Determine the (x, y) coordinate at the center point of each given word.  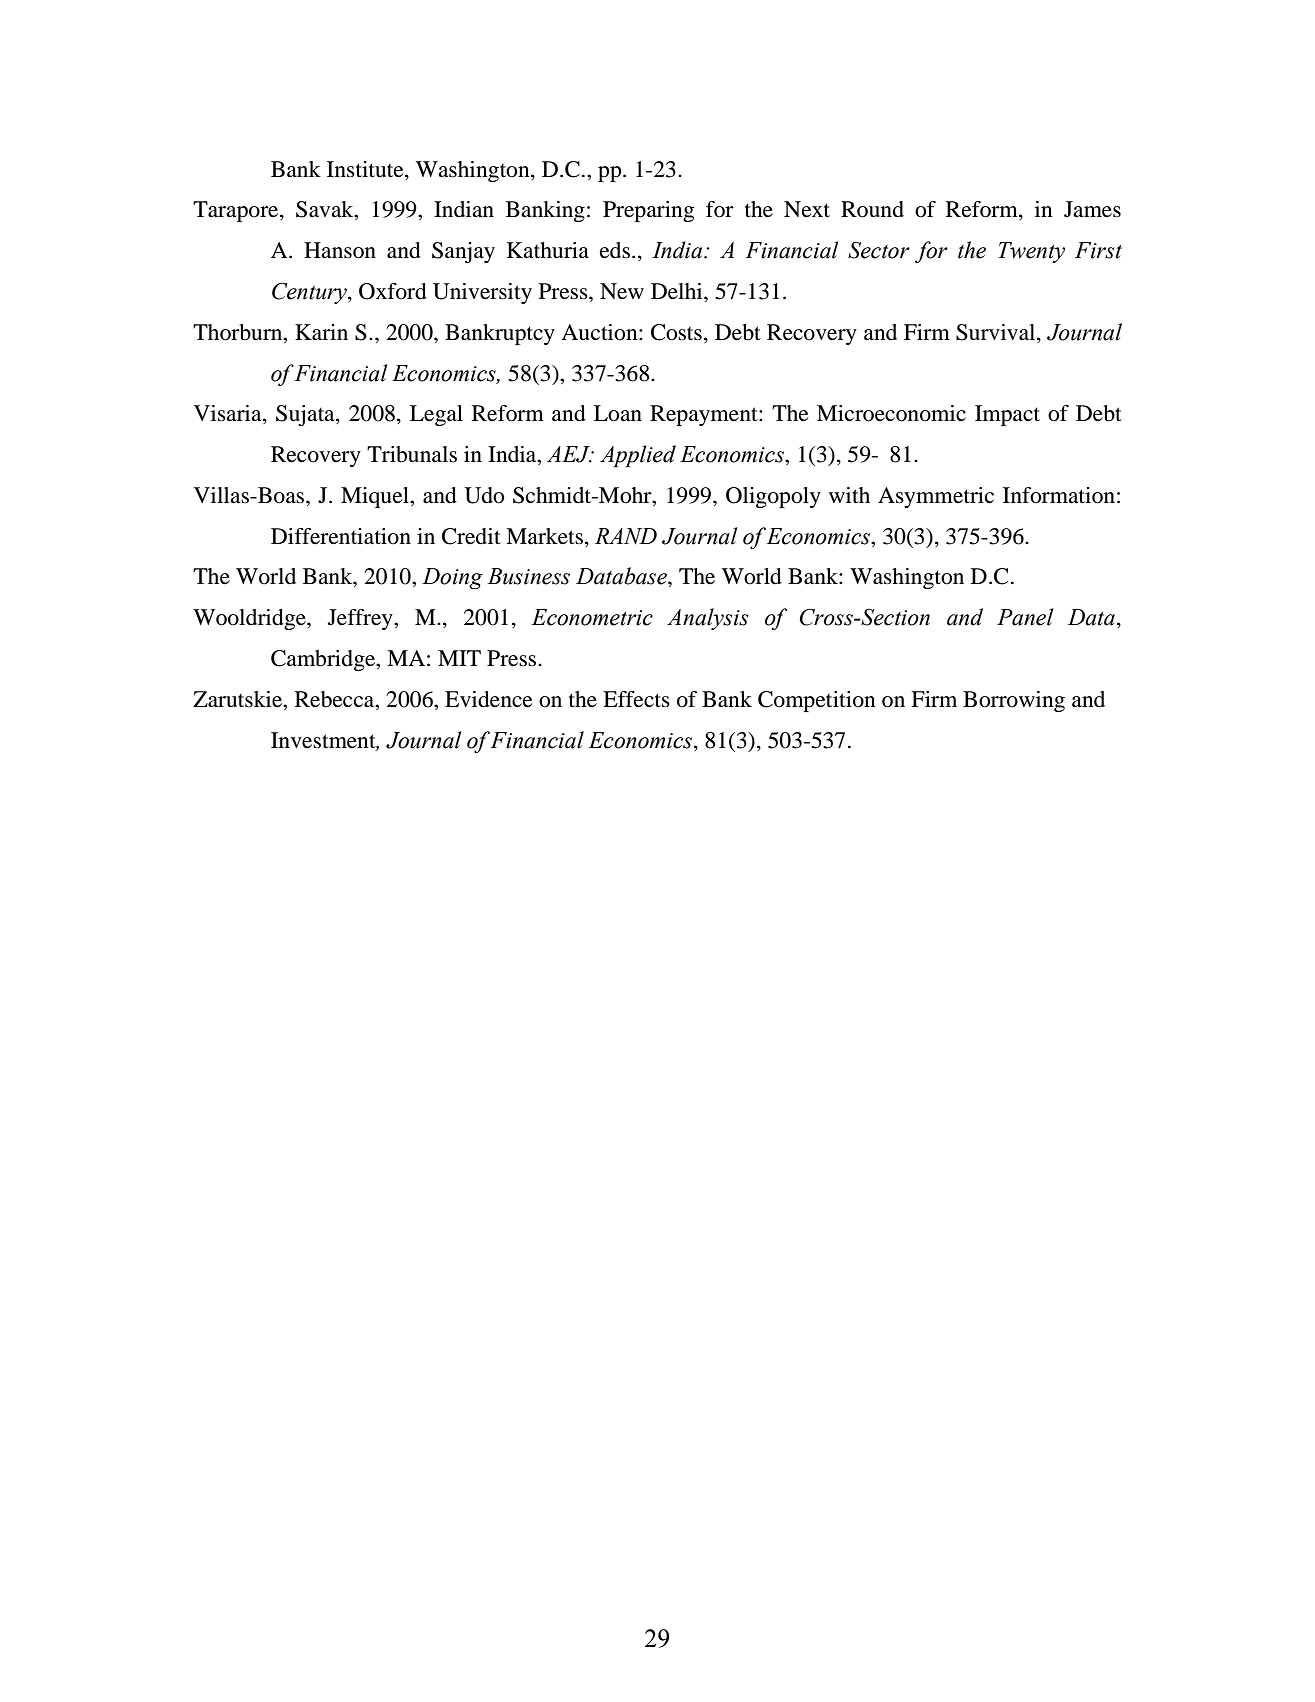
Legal (436, 415)
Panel (1025, 617)
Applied (638, 456)
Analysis (707, 619)
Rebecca (336, 699)
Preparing (648, 211)
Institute (366, 169)
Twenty (1031, 252)
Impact (1007, 415)
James (1092, 209)
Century (310, 293)
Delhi (678, 291)
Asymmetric (936, 497)
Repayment (705, 415)
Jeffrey (361, 619)
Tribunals (412, 454)
